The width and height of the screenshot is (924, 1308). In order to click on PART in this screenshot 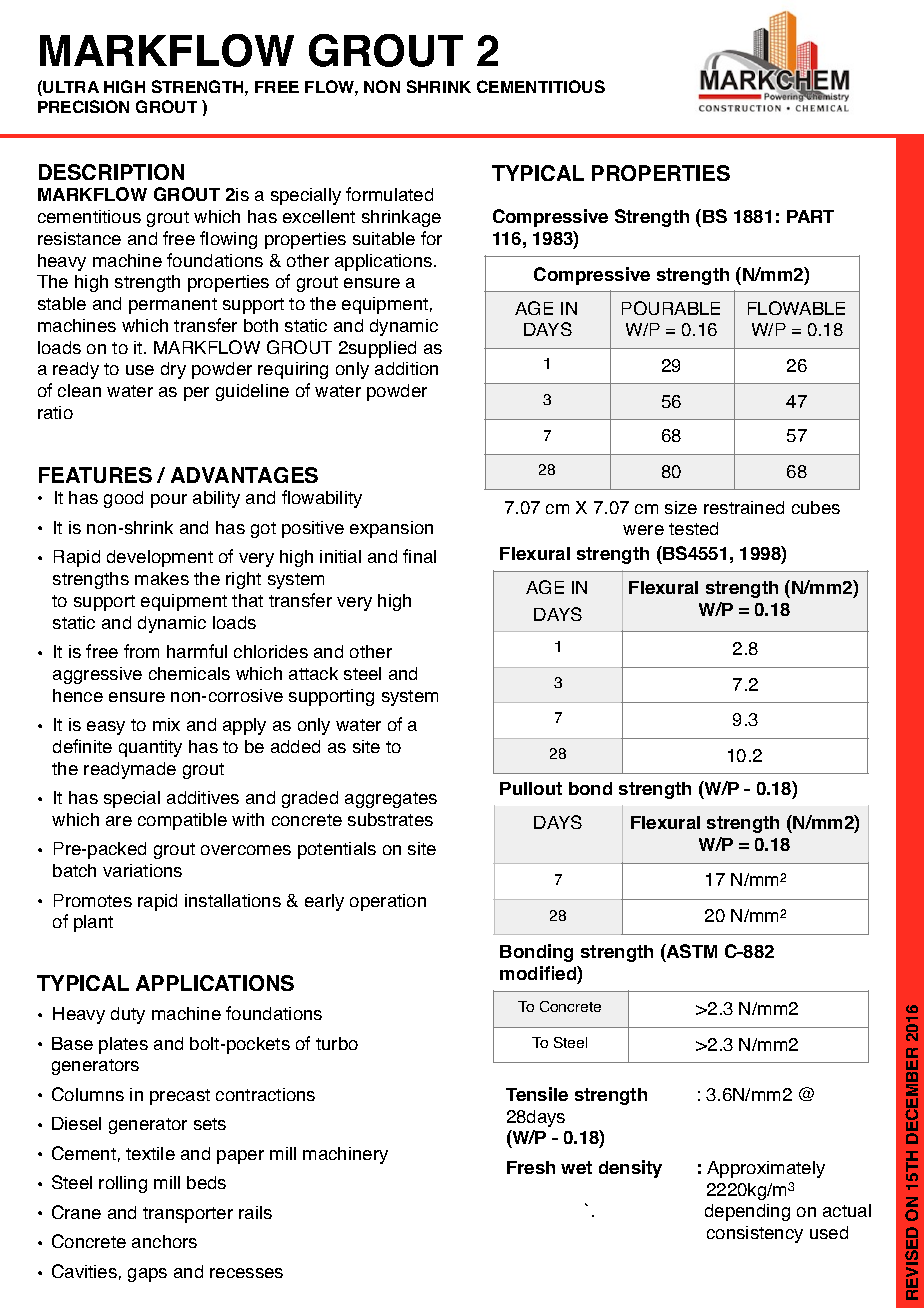, I will do `click(810, 216)`.
